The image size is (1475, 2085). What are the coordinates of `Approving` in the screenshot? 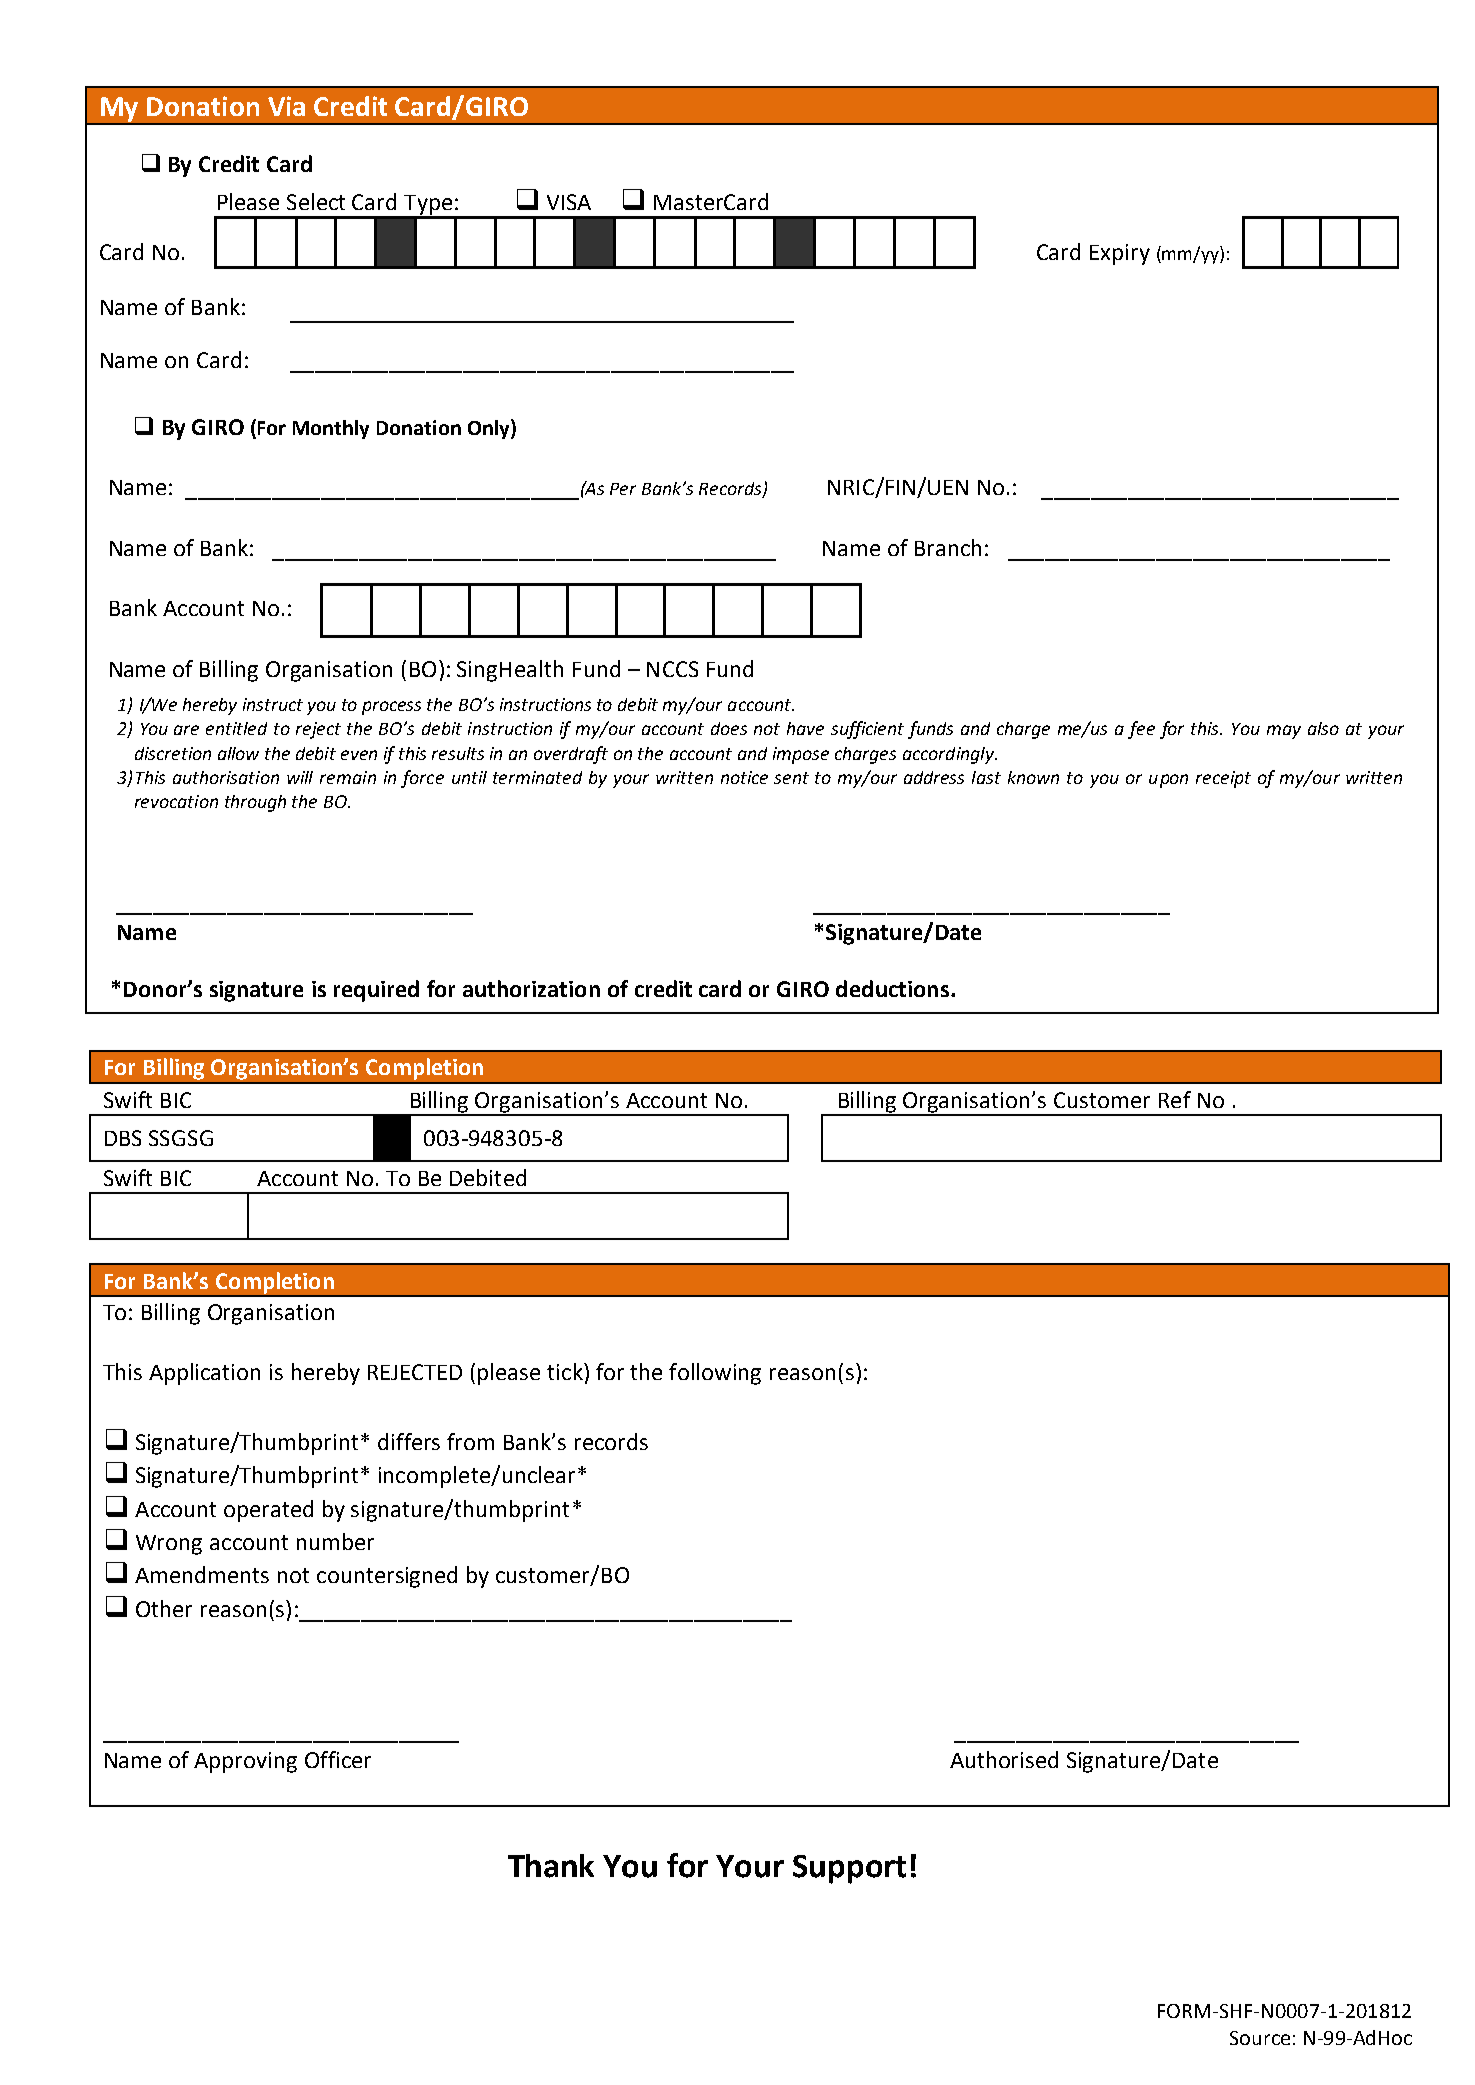 It's located at (245, 1762).
